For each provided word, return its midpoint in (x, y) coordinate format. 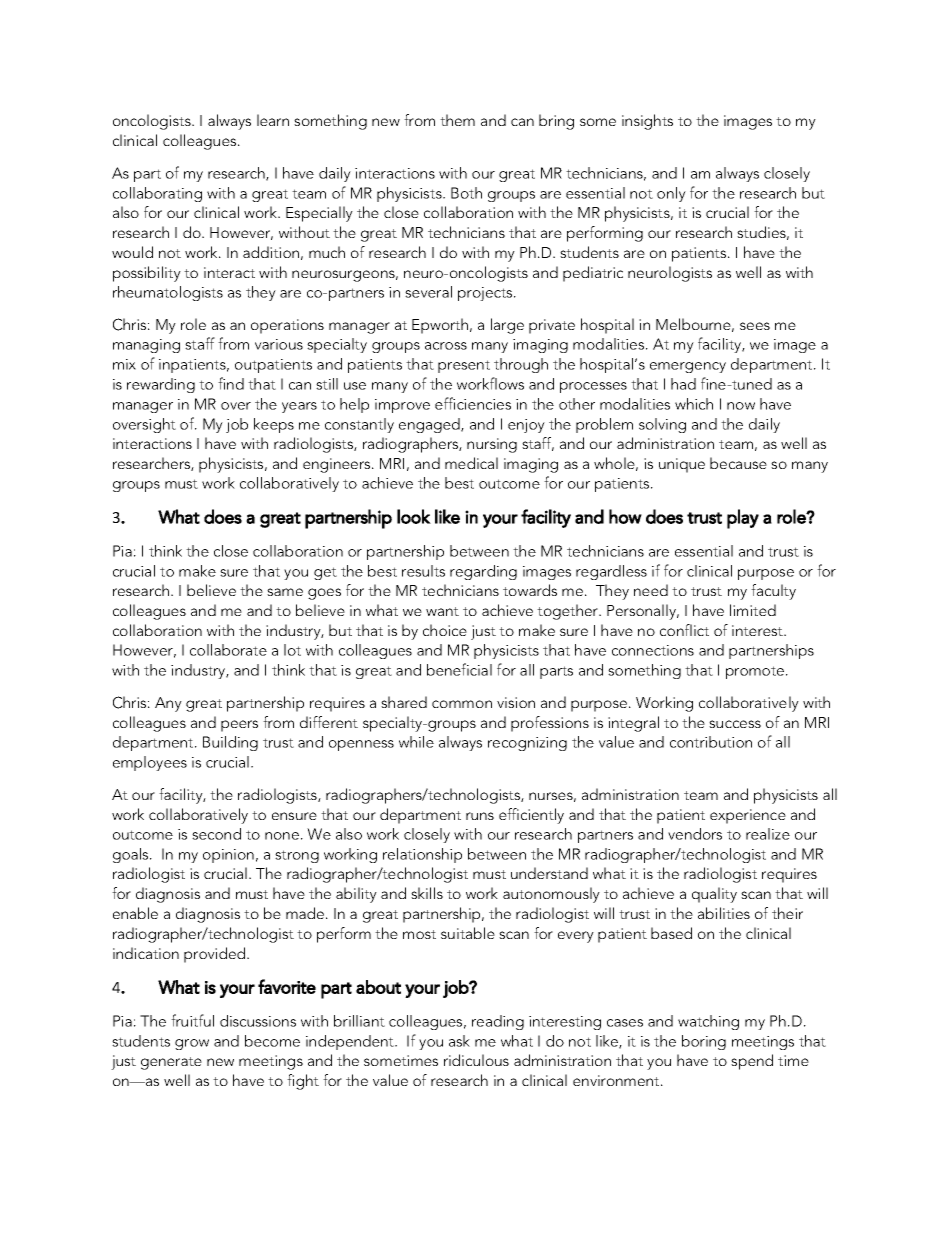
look (414, 516)
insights (647, 122)
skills (427, 893)
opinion (228, 856)
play (743, 519)
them (457, 120)
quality (714, 895)
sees (755, 326)
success (735, 724)
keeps (274, 425)
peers (239, 726)
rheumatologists (168, 293)
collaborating (157, 194)
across (446, 346)
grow (192, 1044)
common (462, 704)
